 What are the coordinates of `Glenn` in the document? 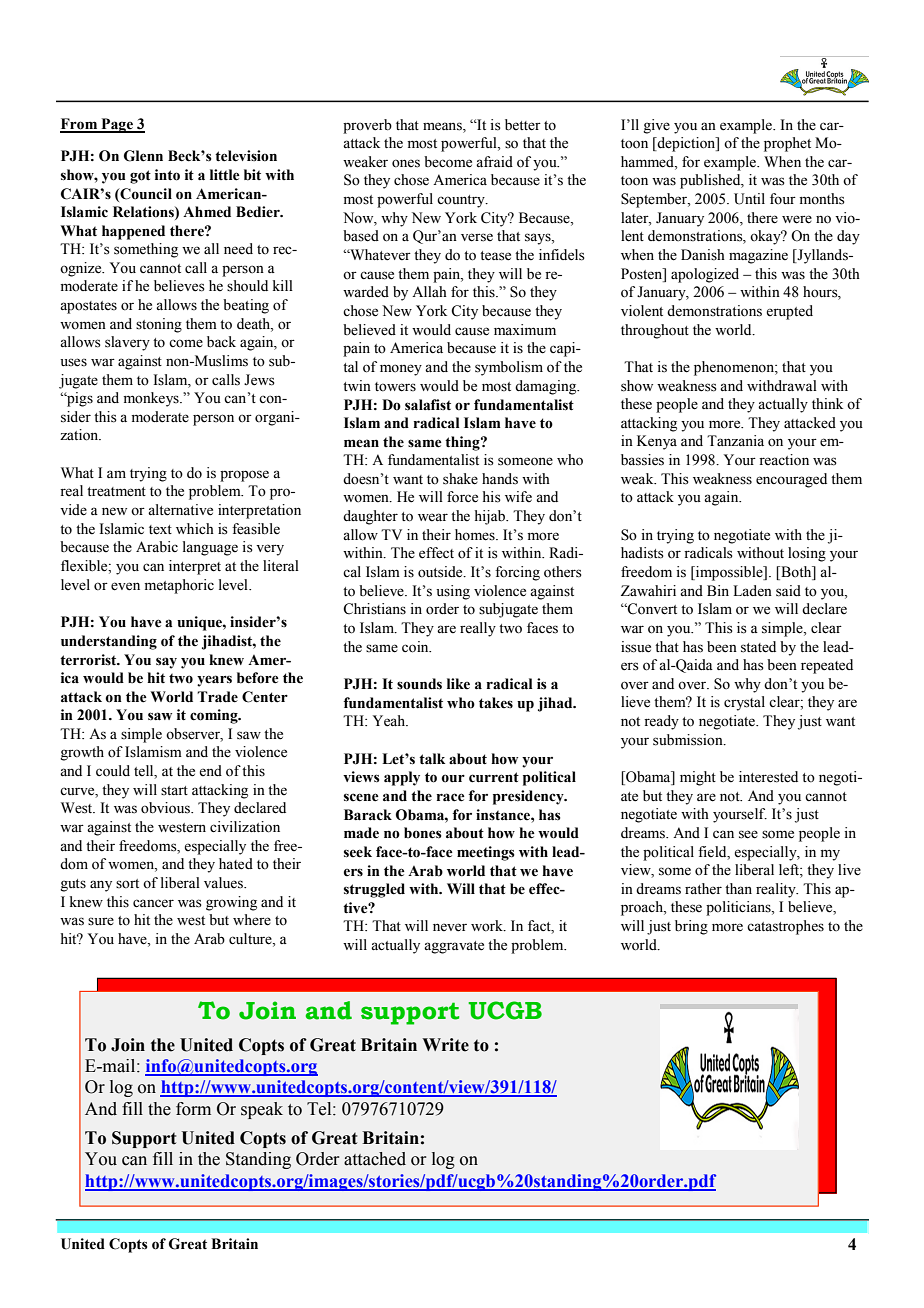 It's located at (143, 156).
